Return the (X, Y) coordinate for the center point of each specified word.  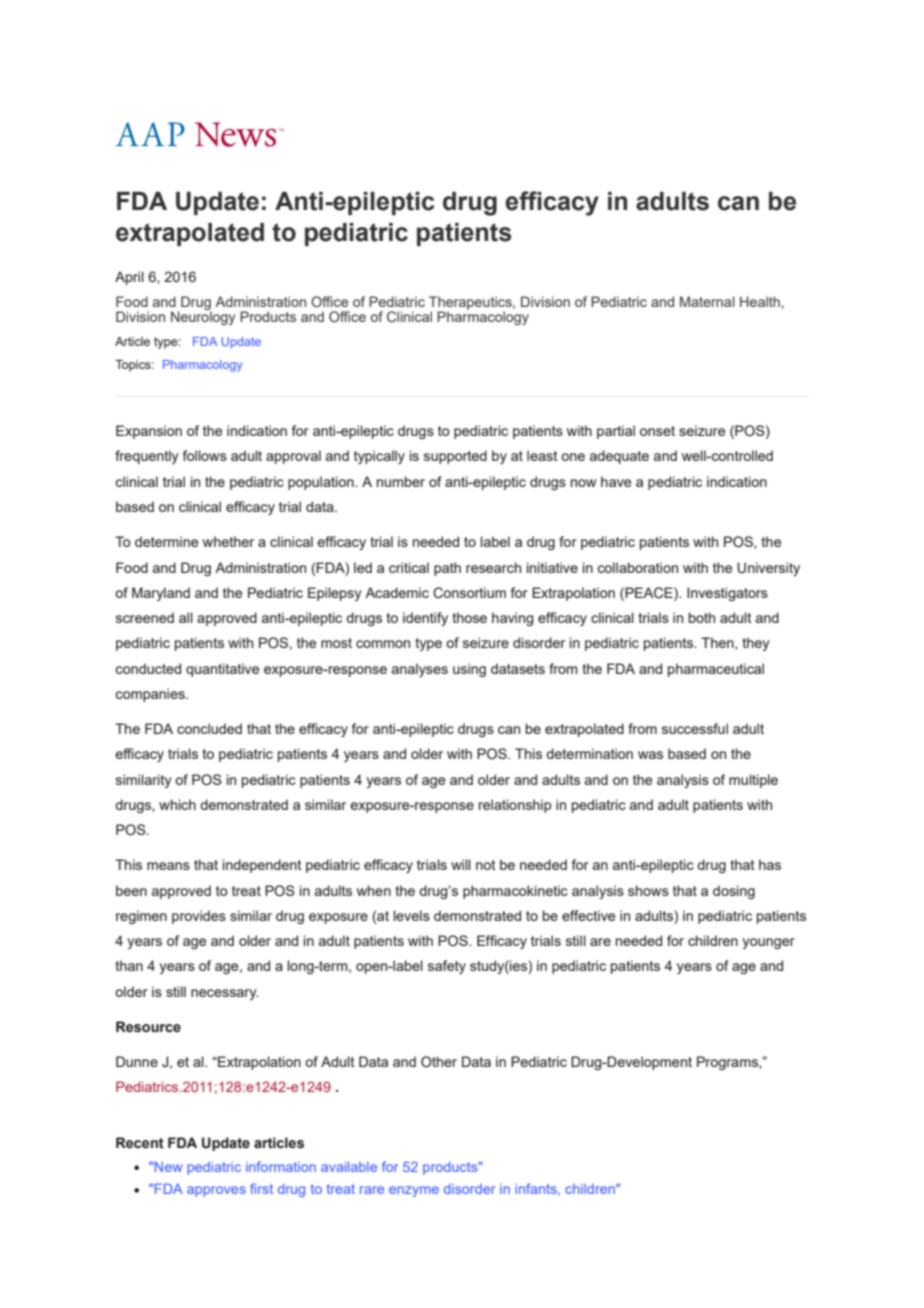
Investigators (727, 594)
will (461, 864)
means (168, 866)
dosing (734, 892)
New (169, 1166)
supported (455, 457)
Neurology (203, 317)
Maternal (707, 301)
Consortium (469, 593)
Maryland (161, 594)
